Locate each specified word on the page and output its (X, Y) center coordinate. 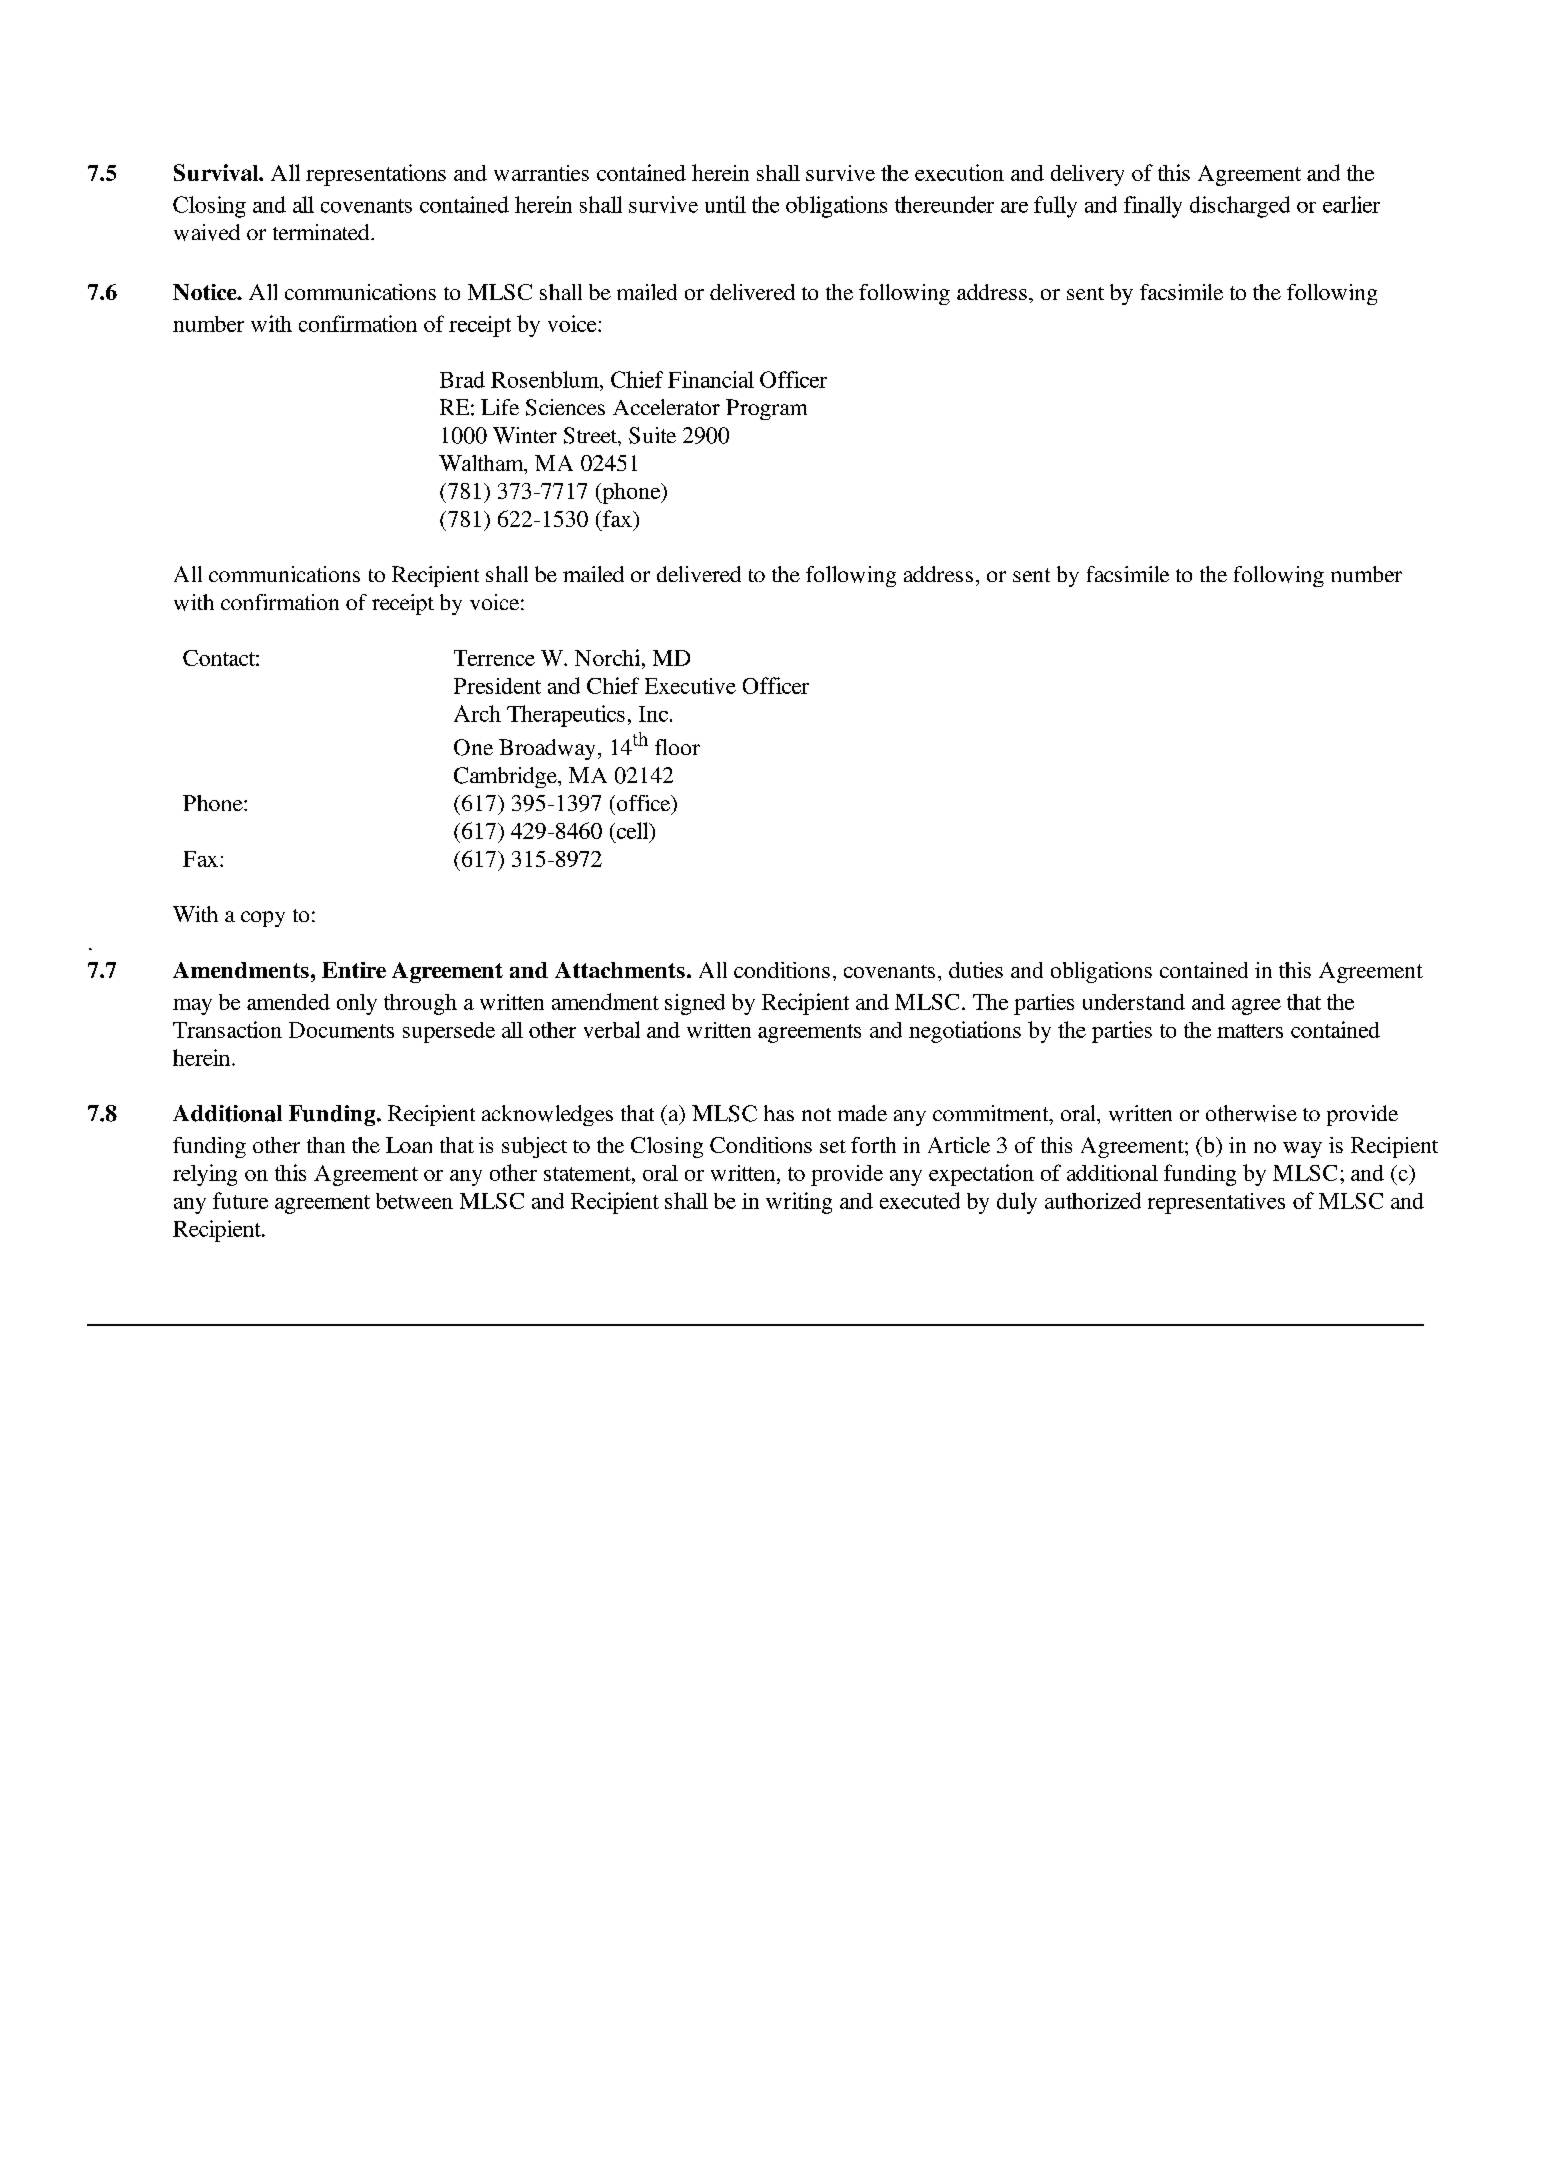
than (326, 1145)
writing (799, 1203)
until (725, 204)
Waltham (482, 464)
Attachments (620, 970)
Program (766, 409)
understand (1134, 1002)
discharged (1240, 207)
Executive (690, 686)
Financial (711, 379)
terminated (322, 232)
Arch (477, 713)
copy (263, 919)
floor (677, 747)
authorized (1093, 1200)
